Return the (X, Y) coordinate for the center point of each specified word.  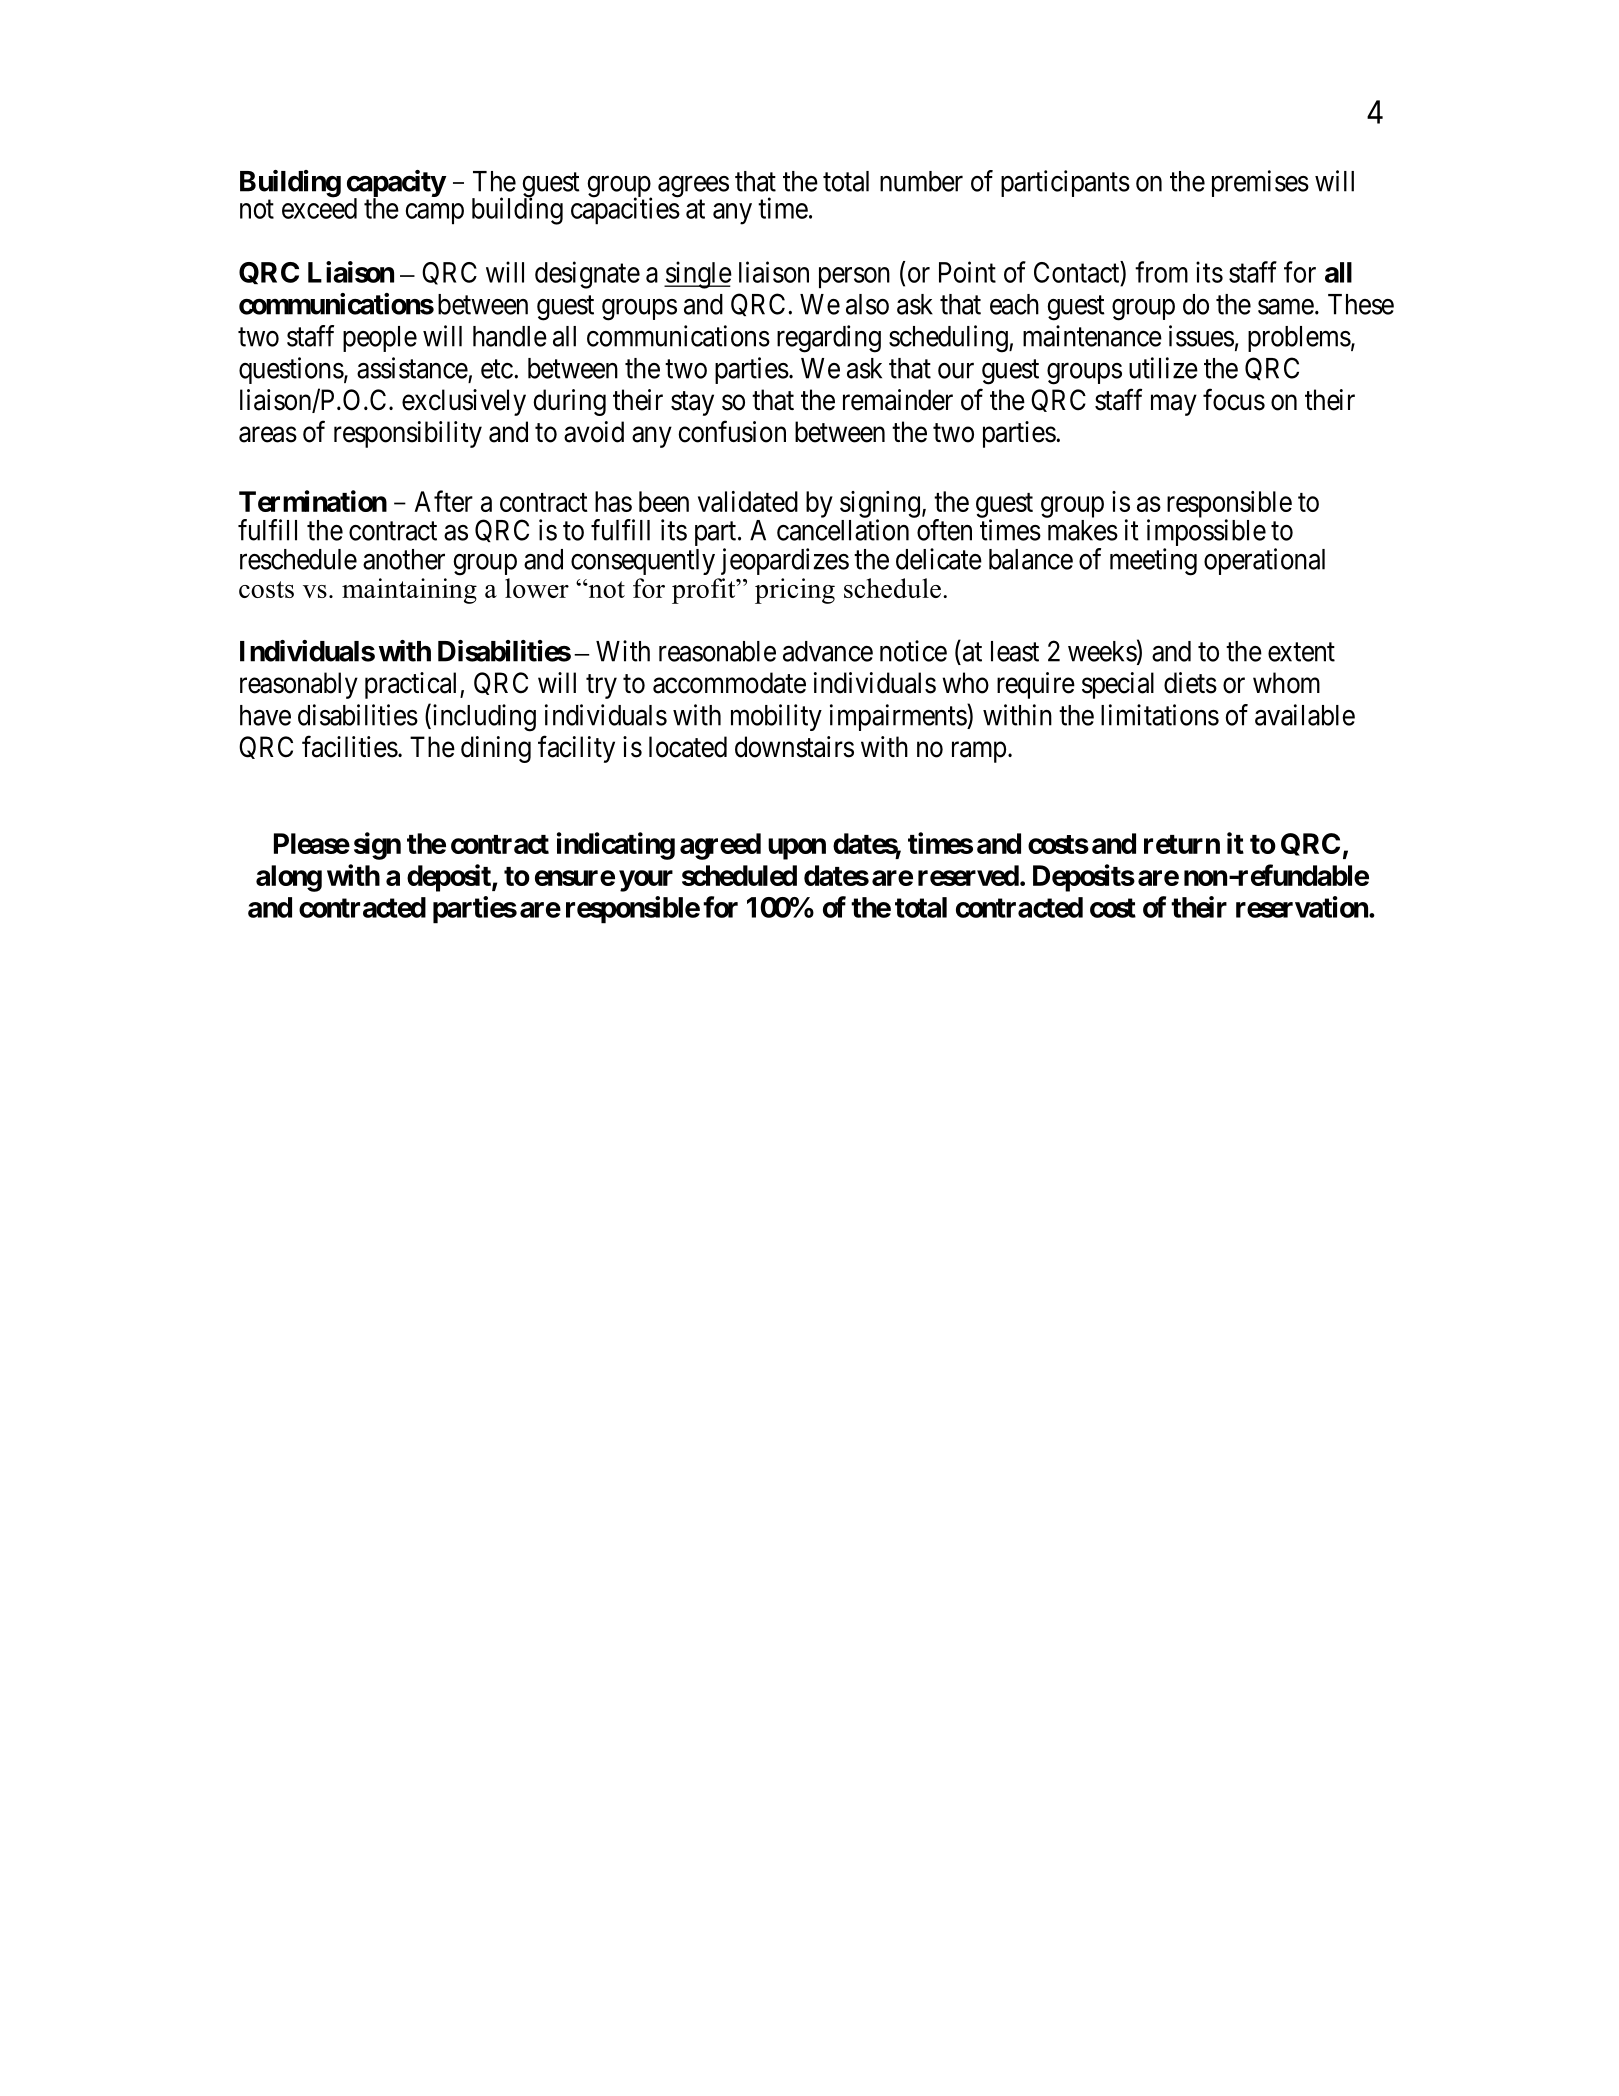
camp (435, 214)
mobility (776, 717)
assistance (412, 368)
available (1305, 715)
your (646, 881)
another (404, 559)
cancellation (843, 530)
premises (1260, 183)
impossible (1206, 534)
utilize (1163, 368)
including (483, 718)
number (921, 181)
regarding (829, 339)
